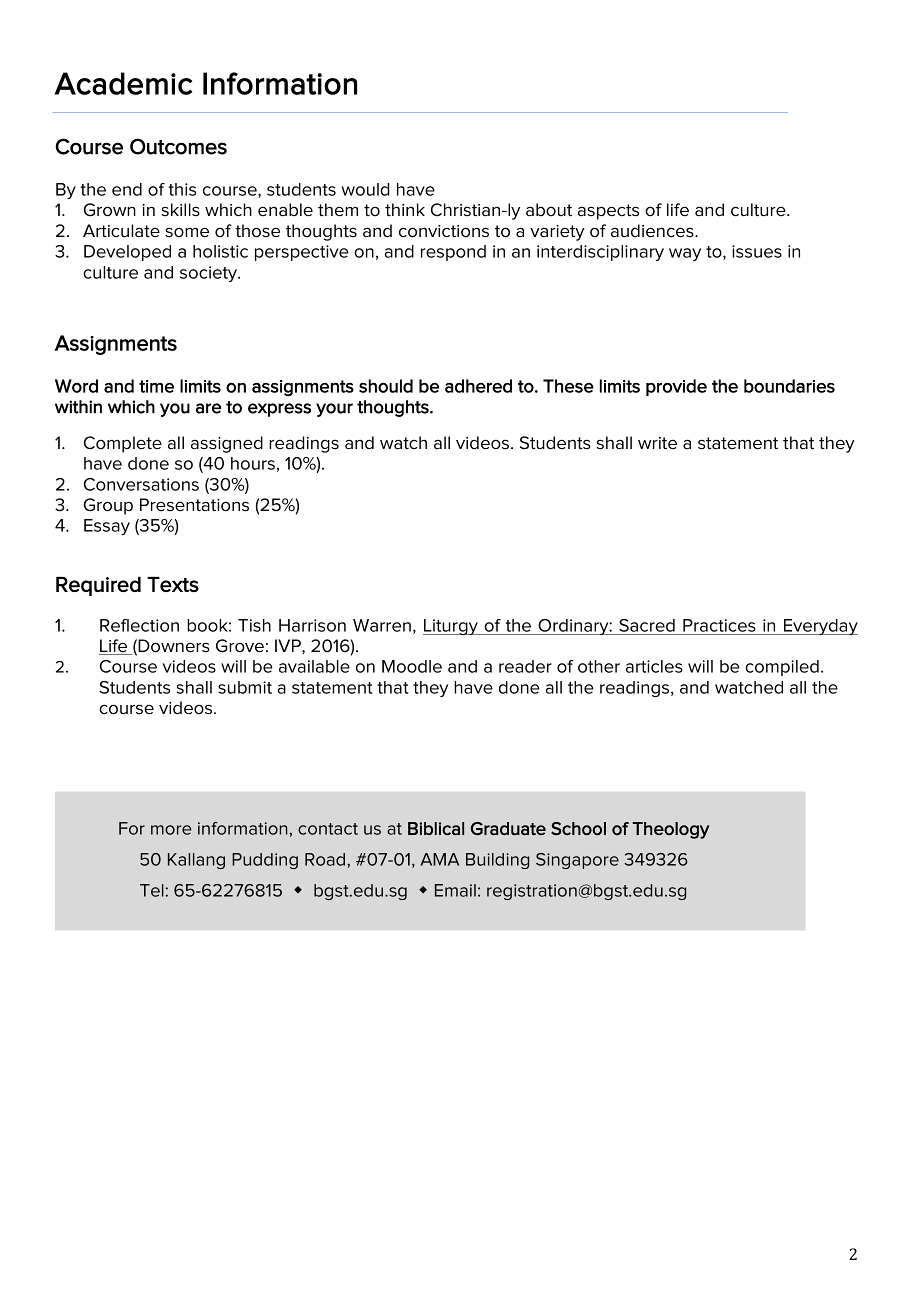 The image size is (924, 1308). What do you see at coordinates (123, 83) in the screenshot?
I see `Academic` at bounding box center [123, 83].
